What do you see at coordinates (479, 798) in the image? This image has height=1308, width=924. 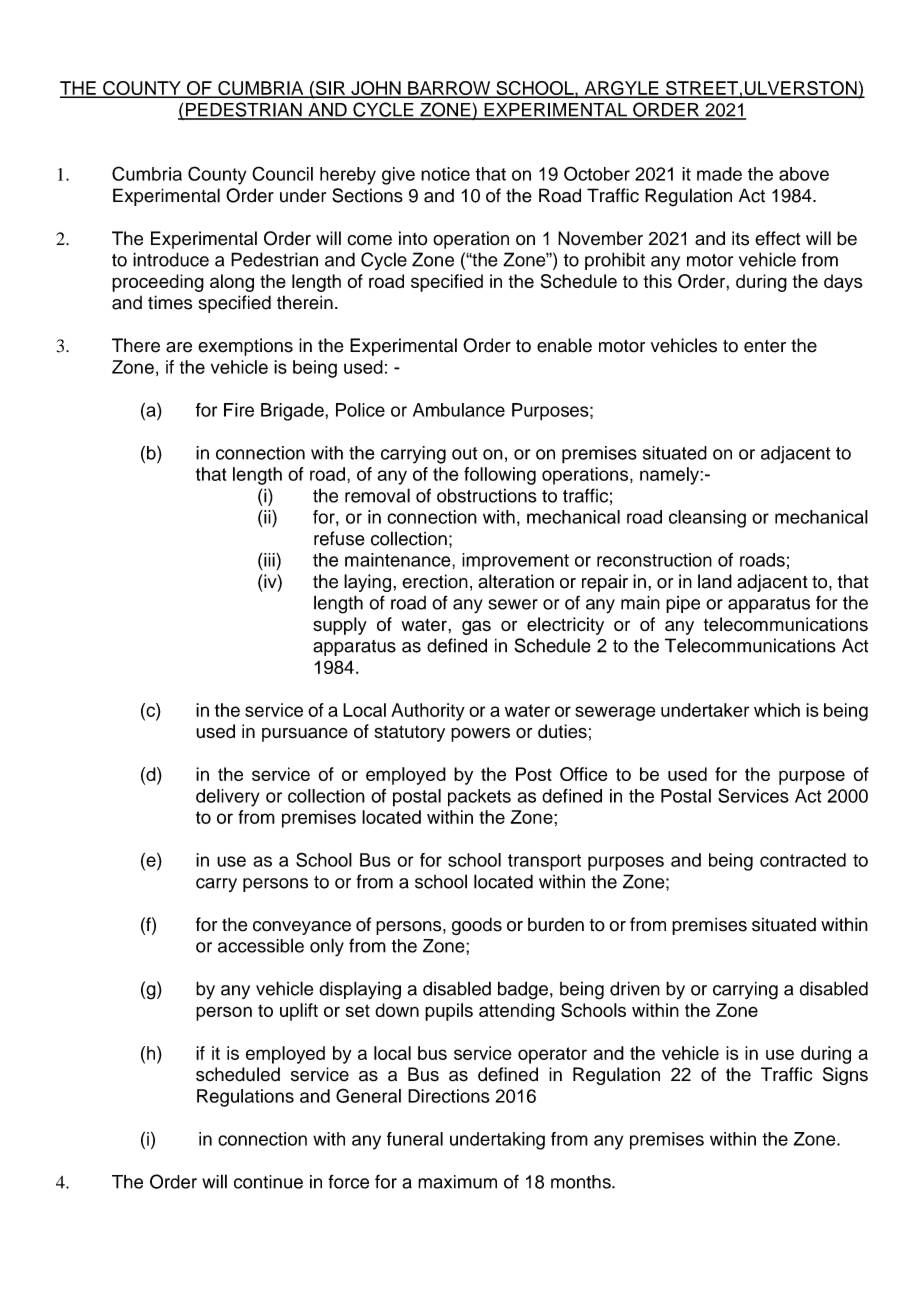 I see `packets` at bounding box center [479, 798].
